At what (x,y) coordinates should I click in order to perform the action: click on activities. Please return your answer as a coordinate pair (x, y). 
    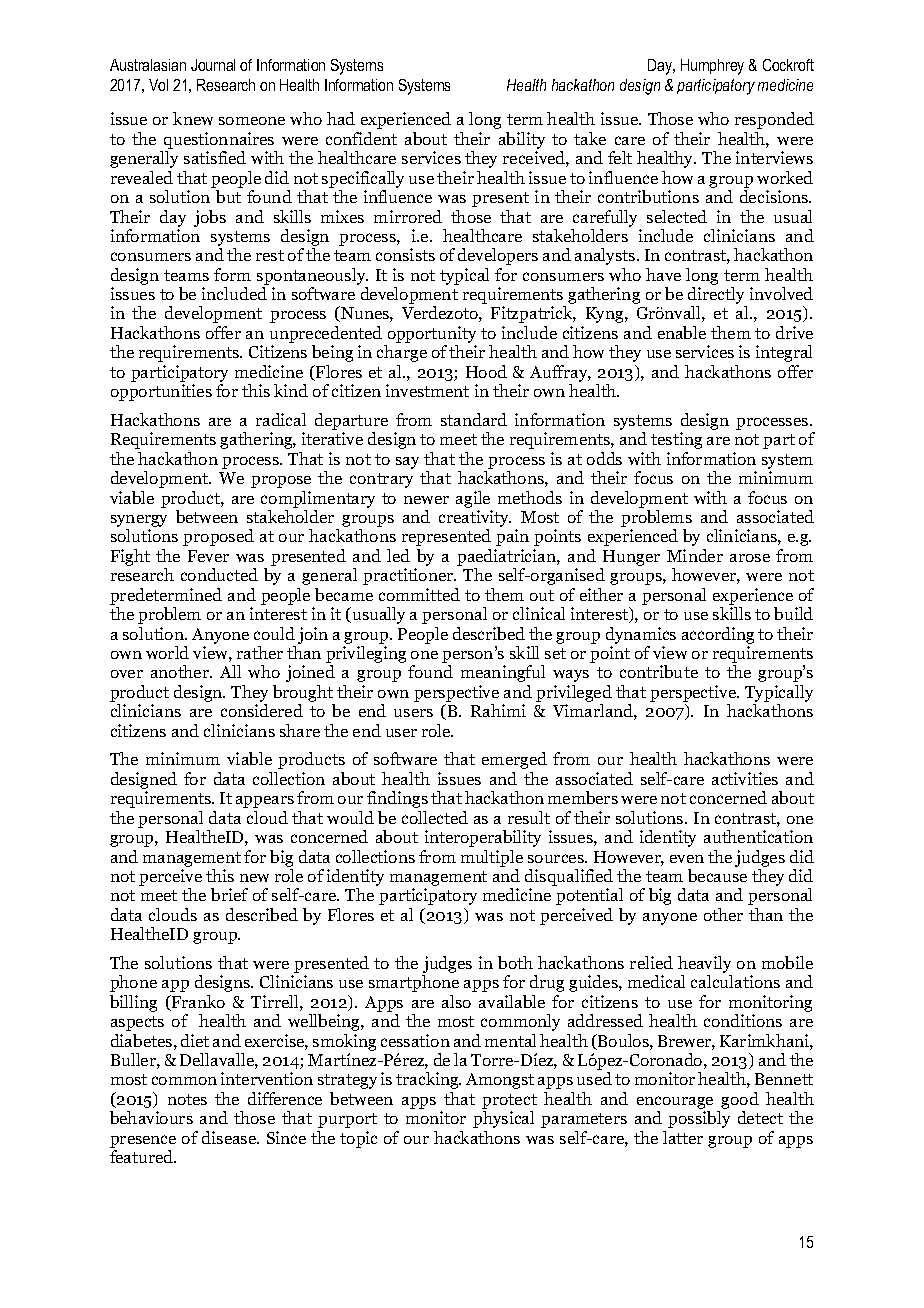
    Looking at the image, I should click on (745, 778).
